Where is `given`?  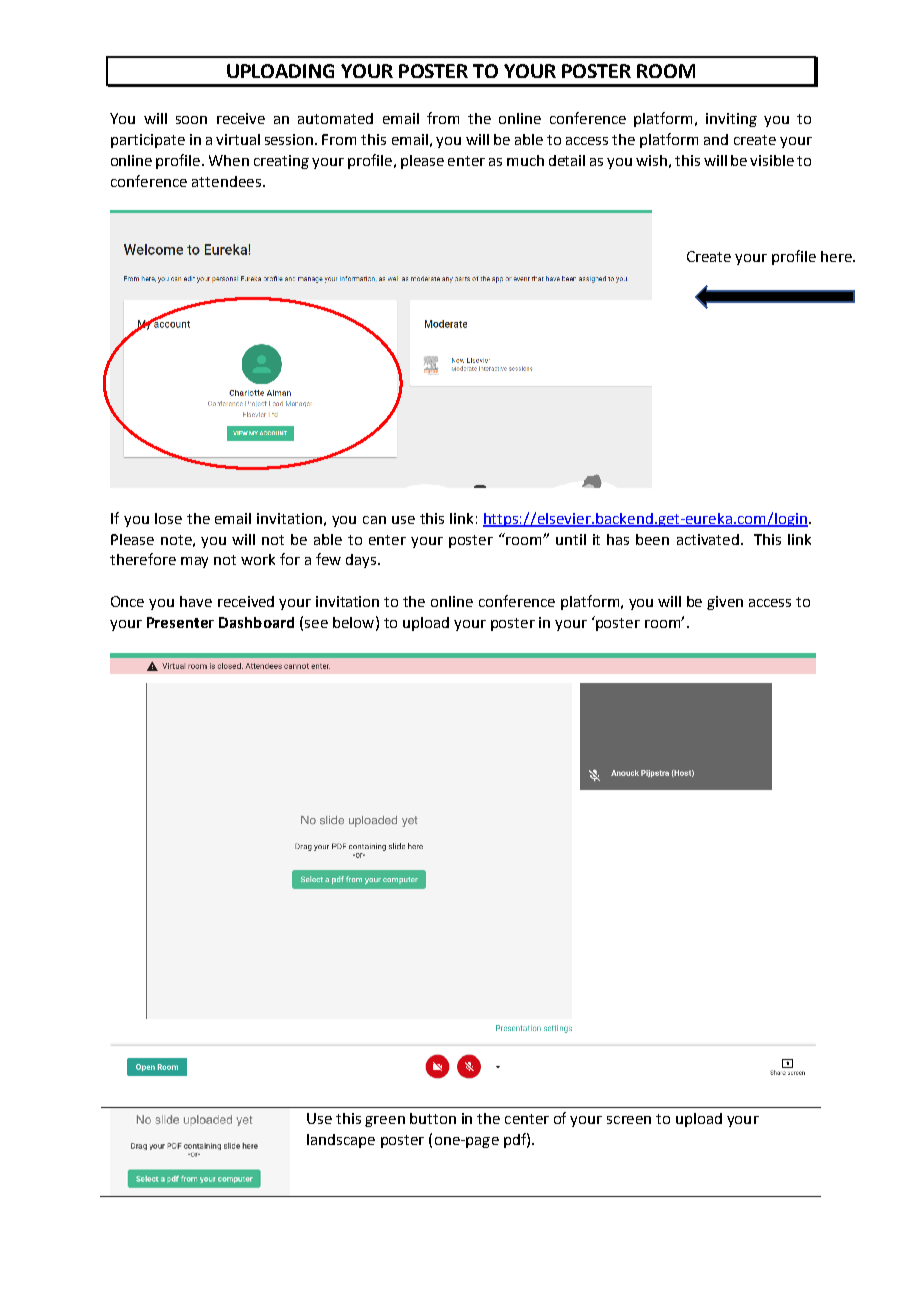 given is located at coordinates (725, 603).
